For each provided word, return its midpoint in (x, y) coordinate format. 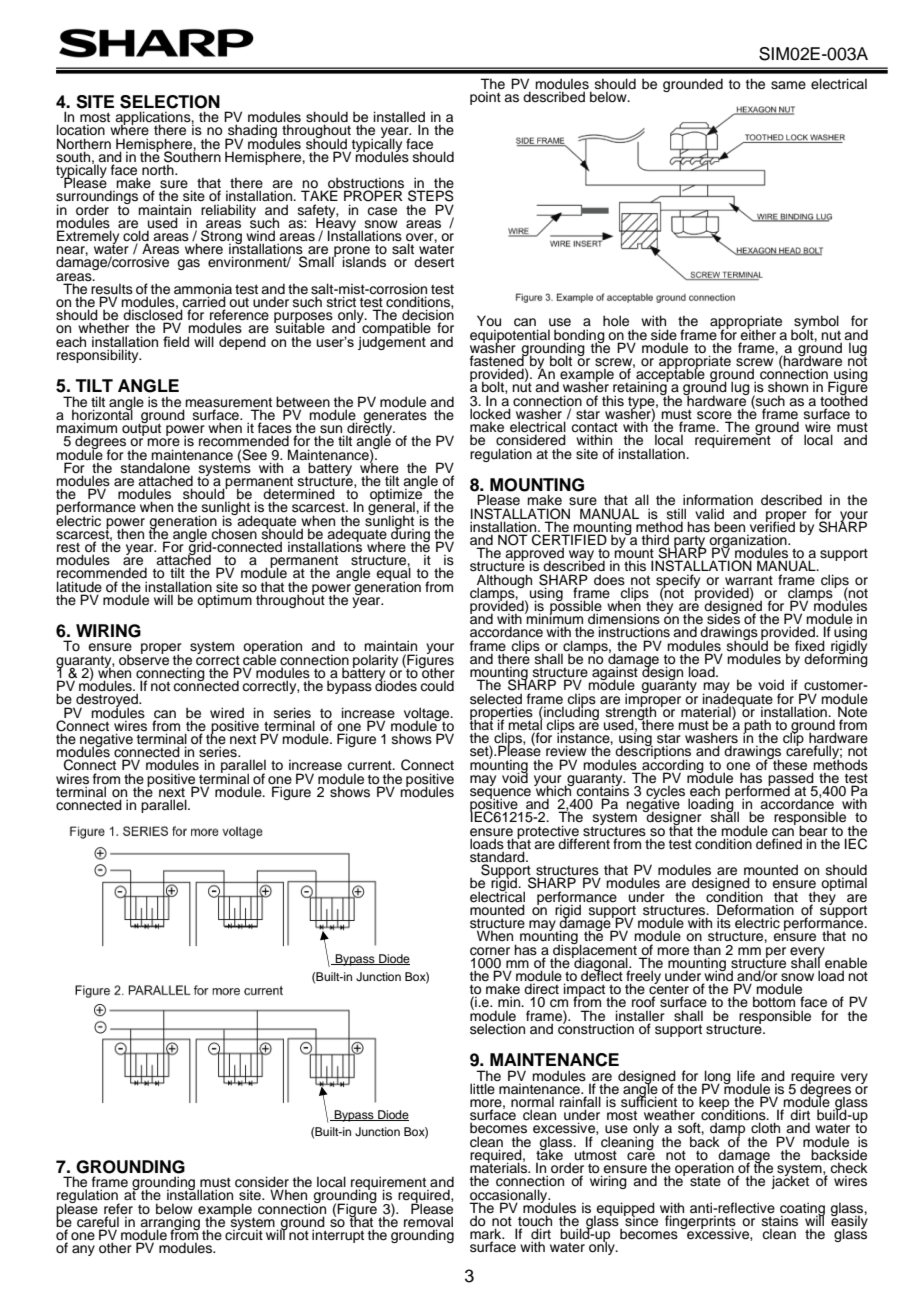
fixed (810, 645)
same (788, 85)
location (81, 130)
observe (144, 659)
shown (788, 387)
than (707, 949)
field (176, 341)
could (437, 684)
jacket (790, 1181)
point (486, 97)
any (83, 1250)
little (482, 1088)
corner (490, 951)
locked (490, 414)
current (370, 766)
